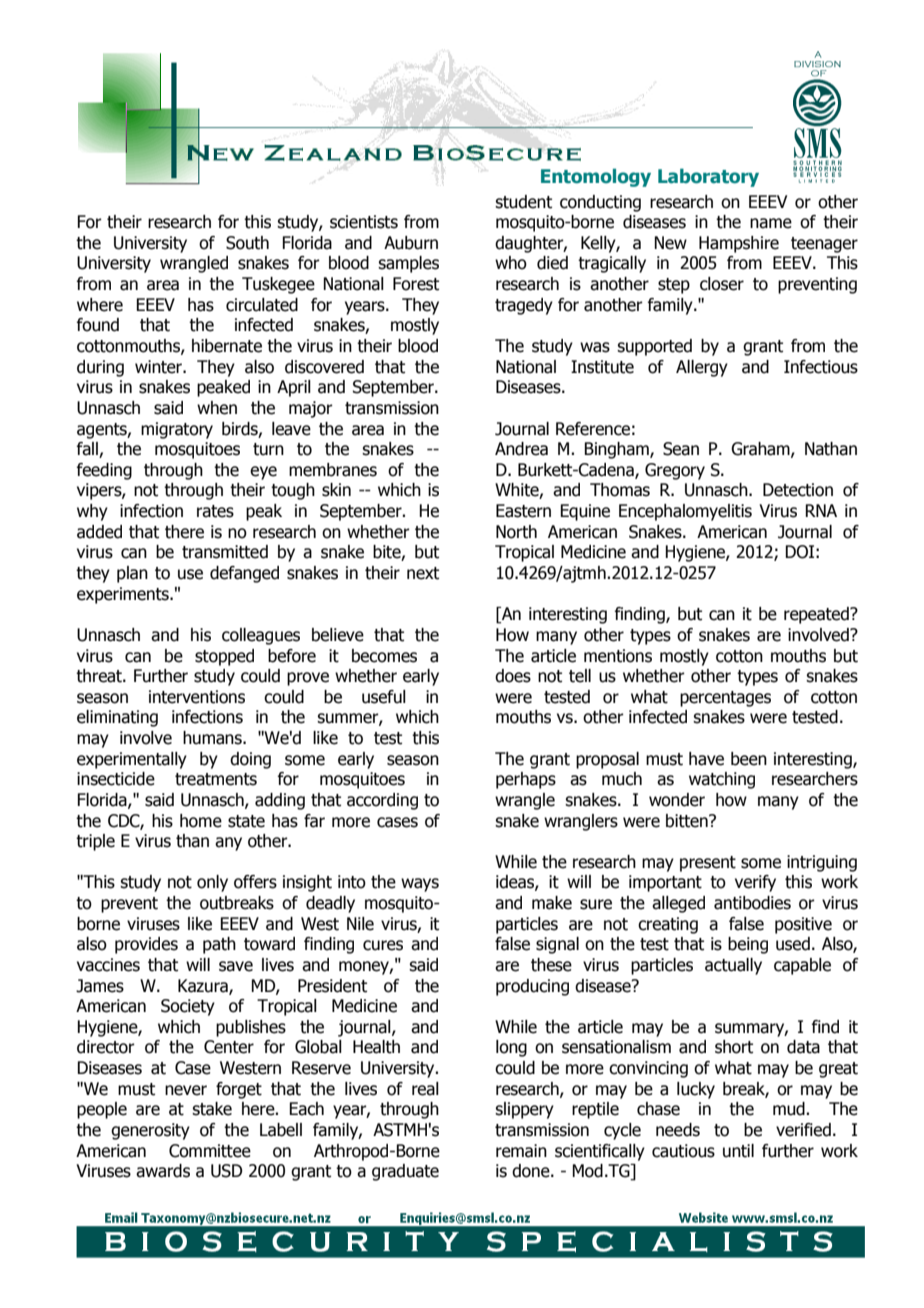  I want to click on name, so click(771, 223).
